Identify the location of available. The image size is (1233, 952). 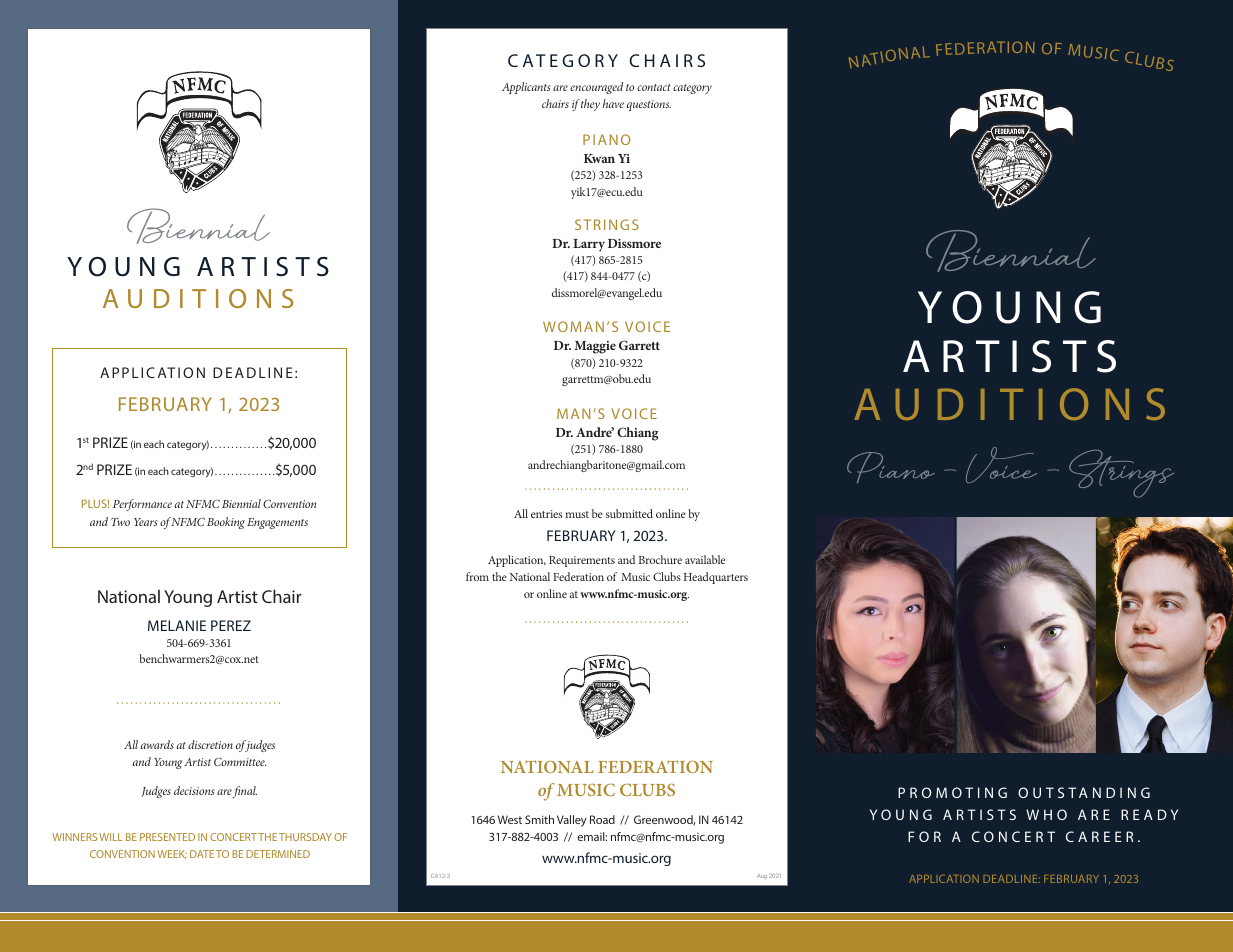
(705, 559).
